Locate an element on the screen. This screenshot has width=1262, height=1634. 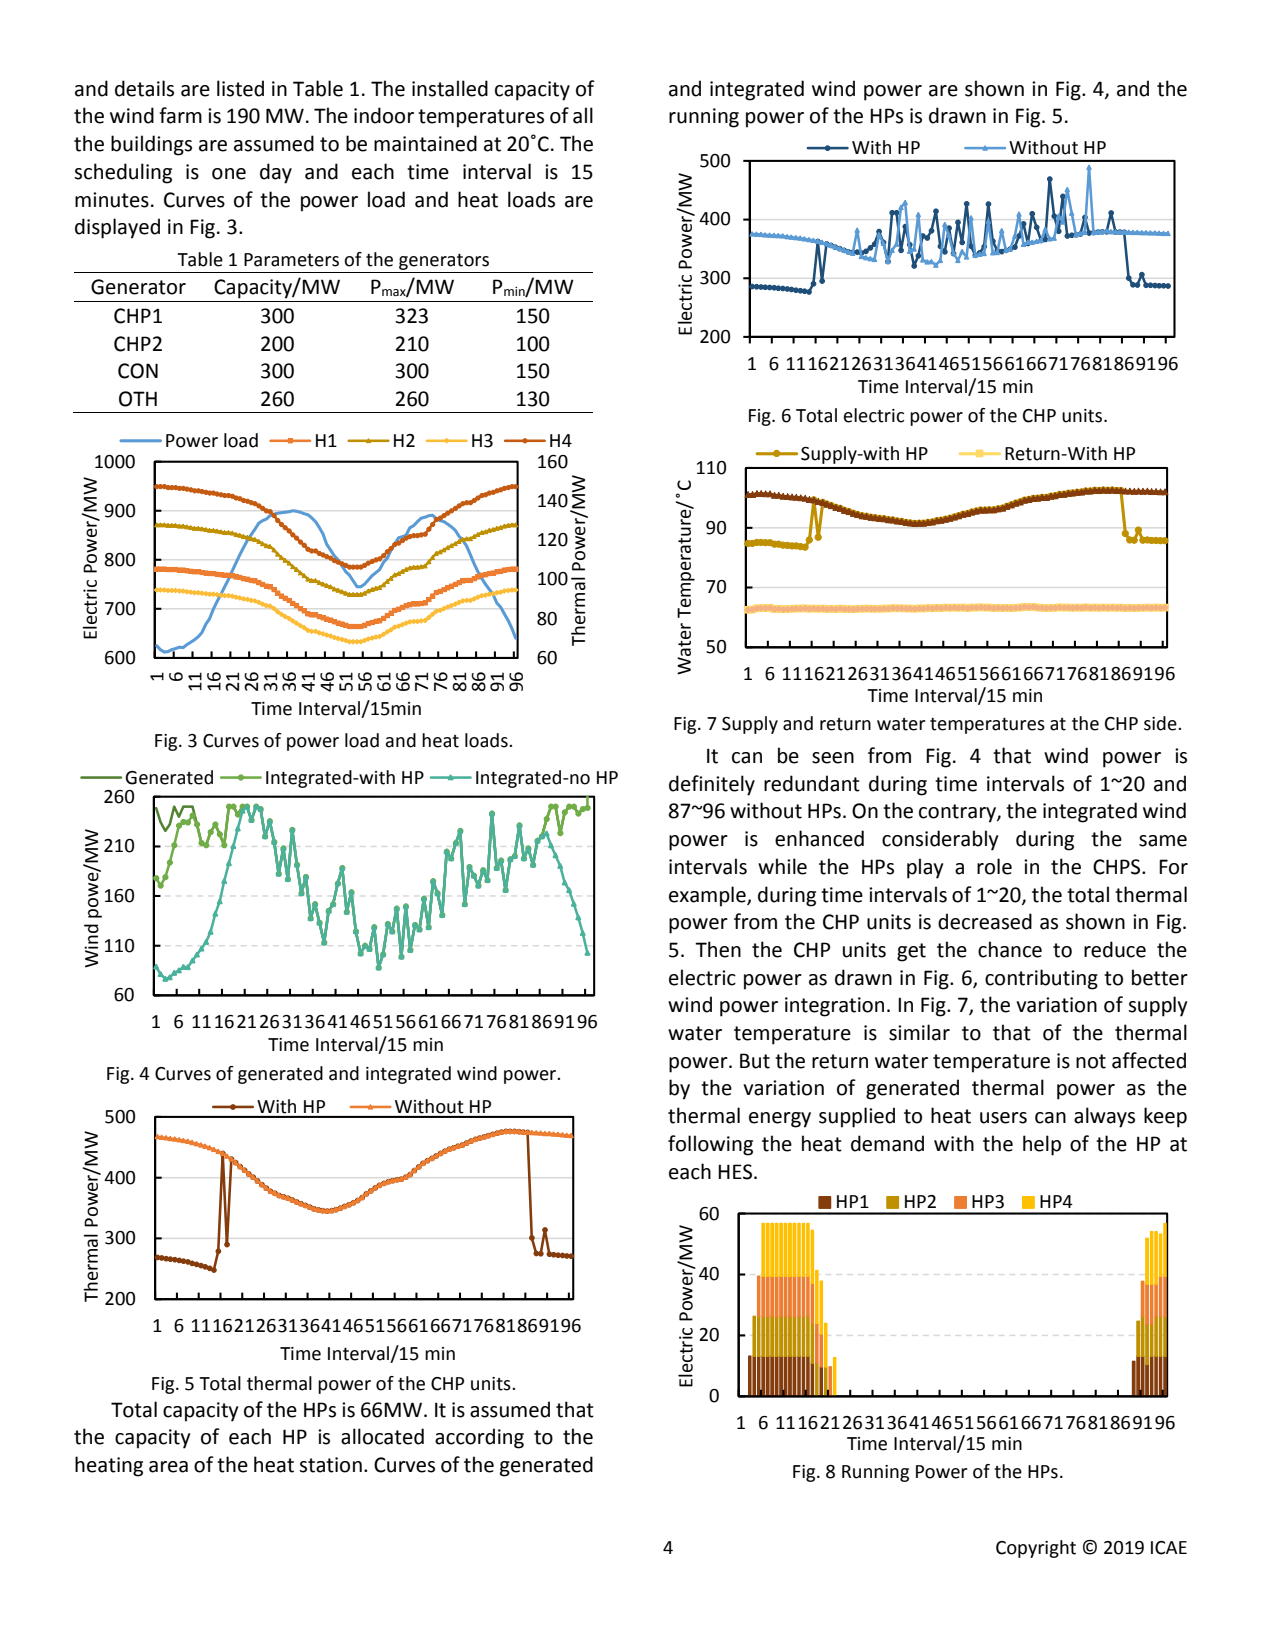
not is located at coordinates (1091, 1061).
